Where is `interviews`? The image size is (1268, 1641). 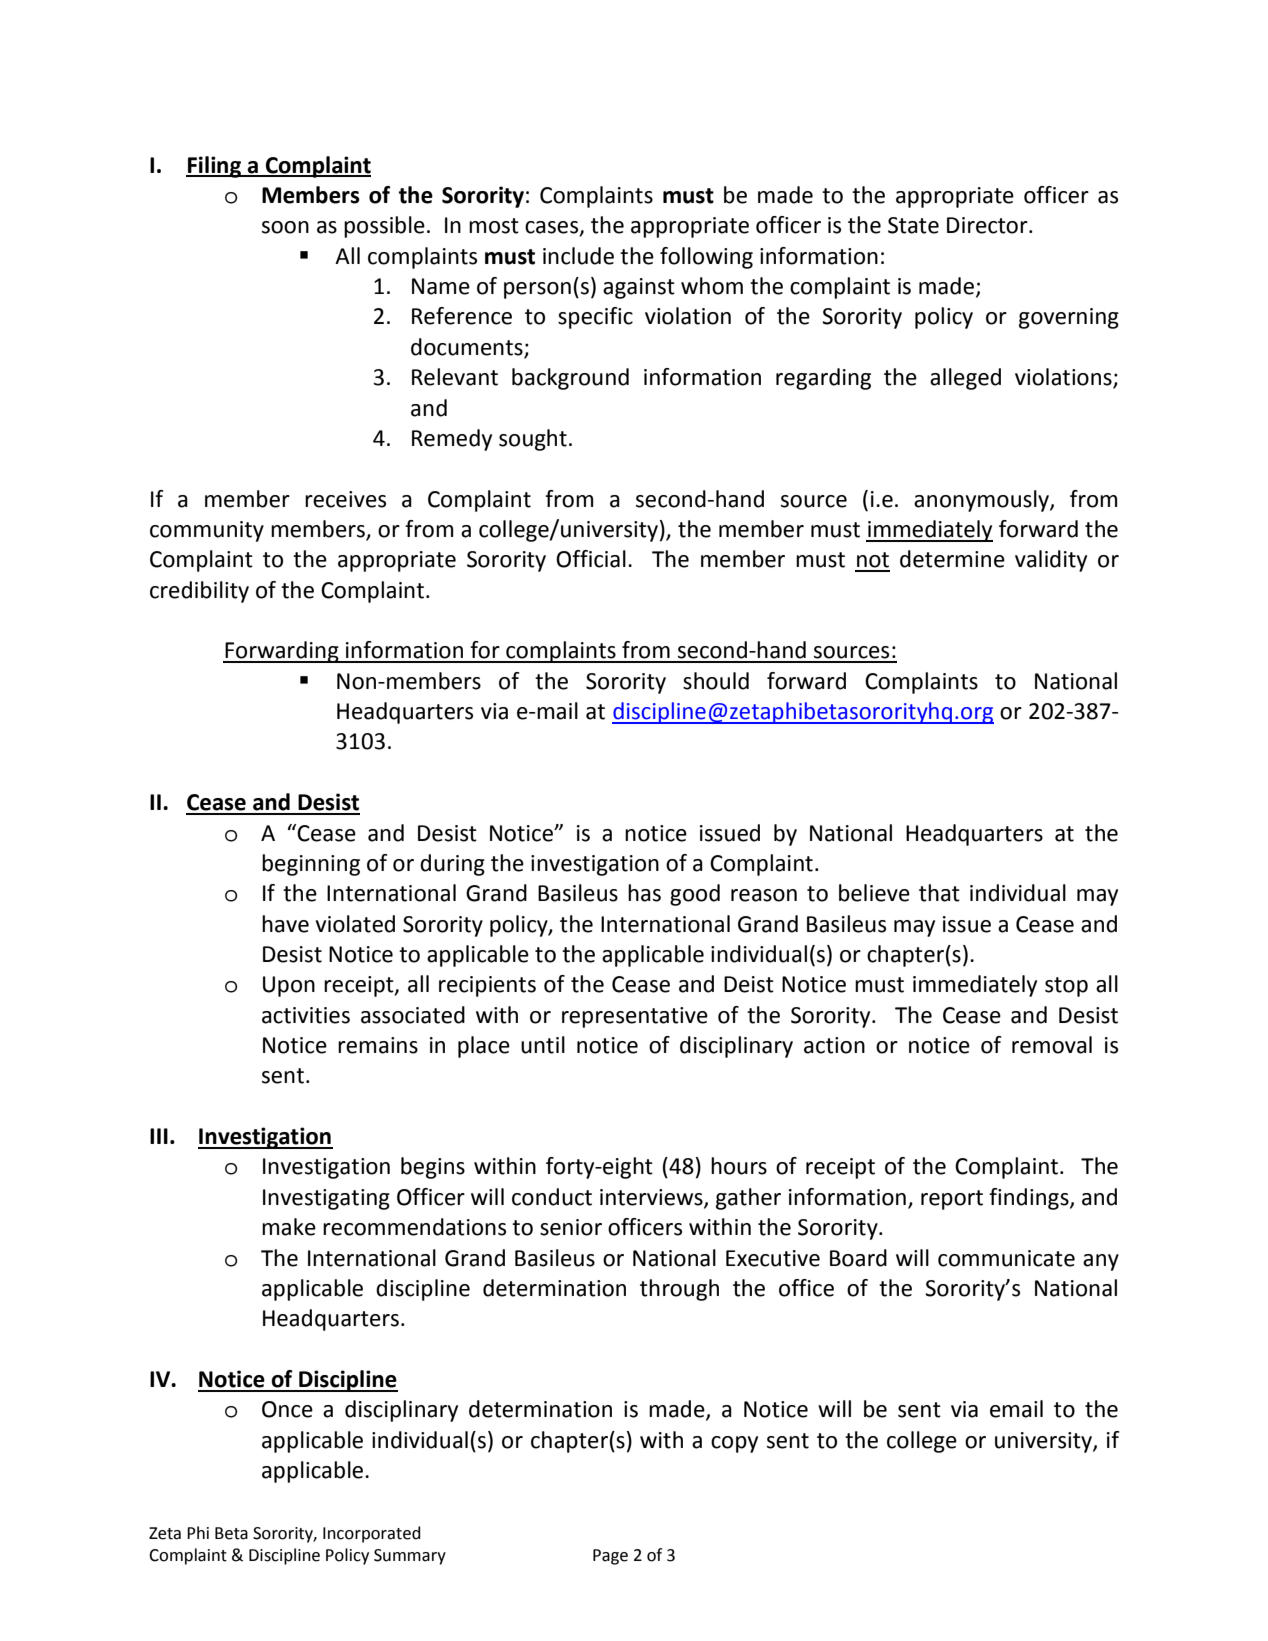 interviews is located at coordinates (652, 1198).
